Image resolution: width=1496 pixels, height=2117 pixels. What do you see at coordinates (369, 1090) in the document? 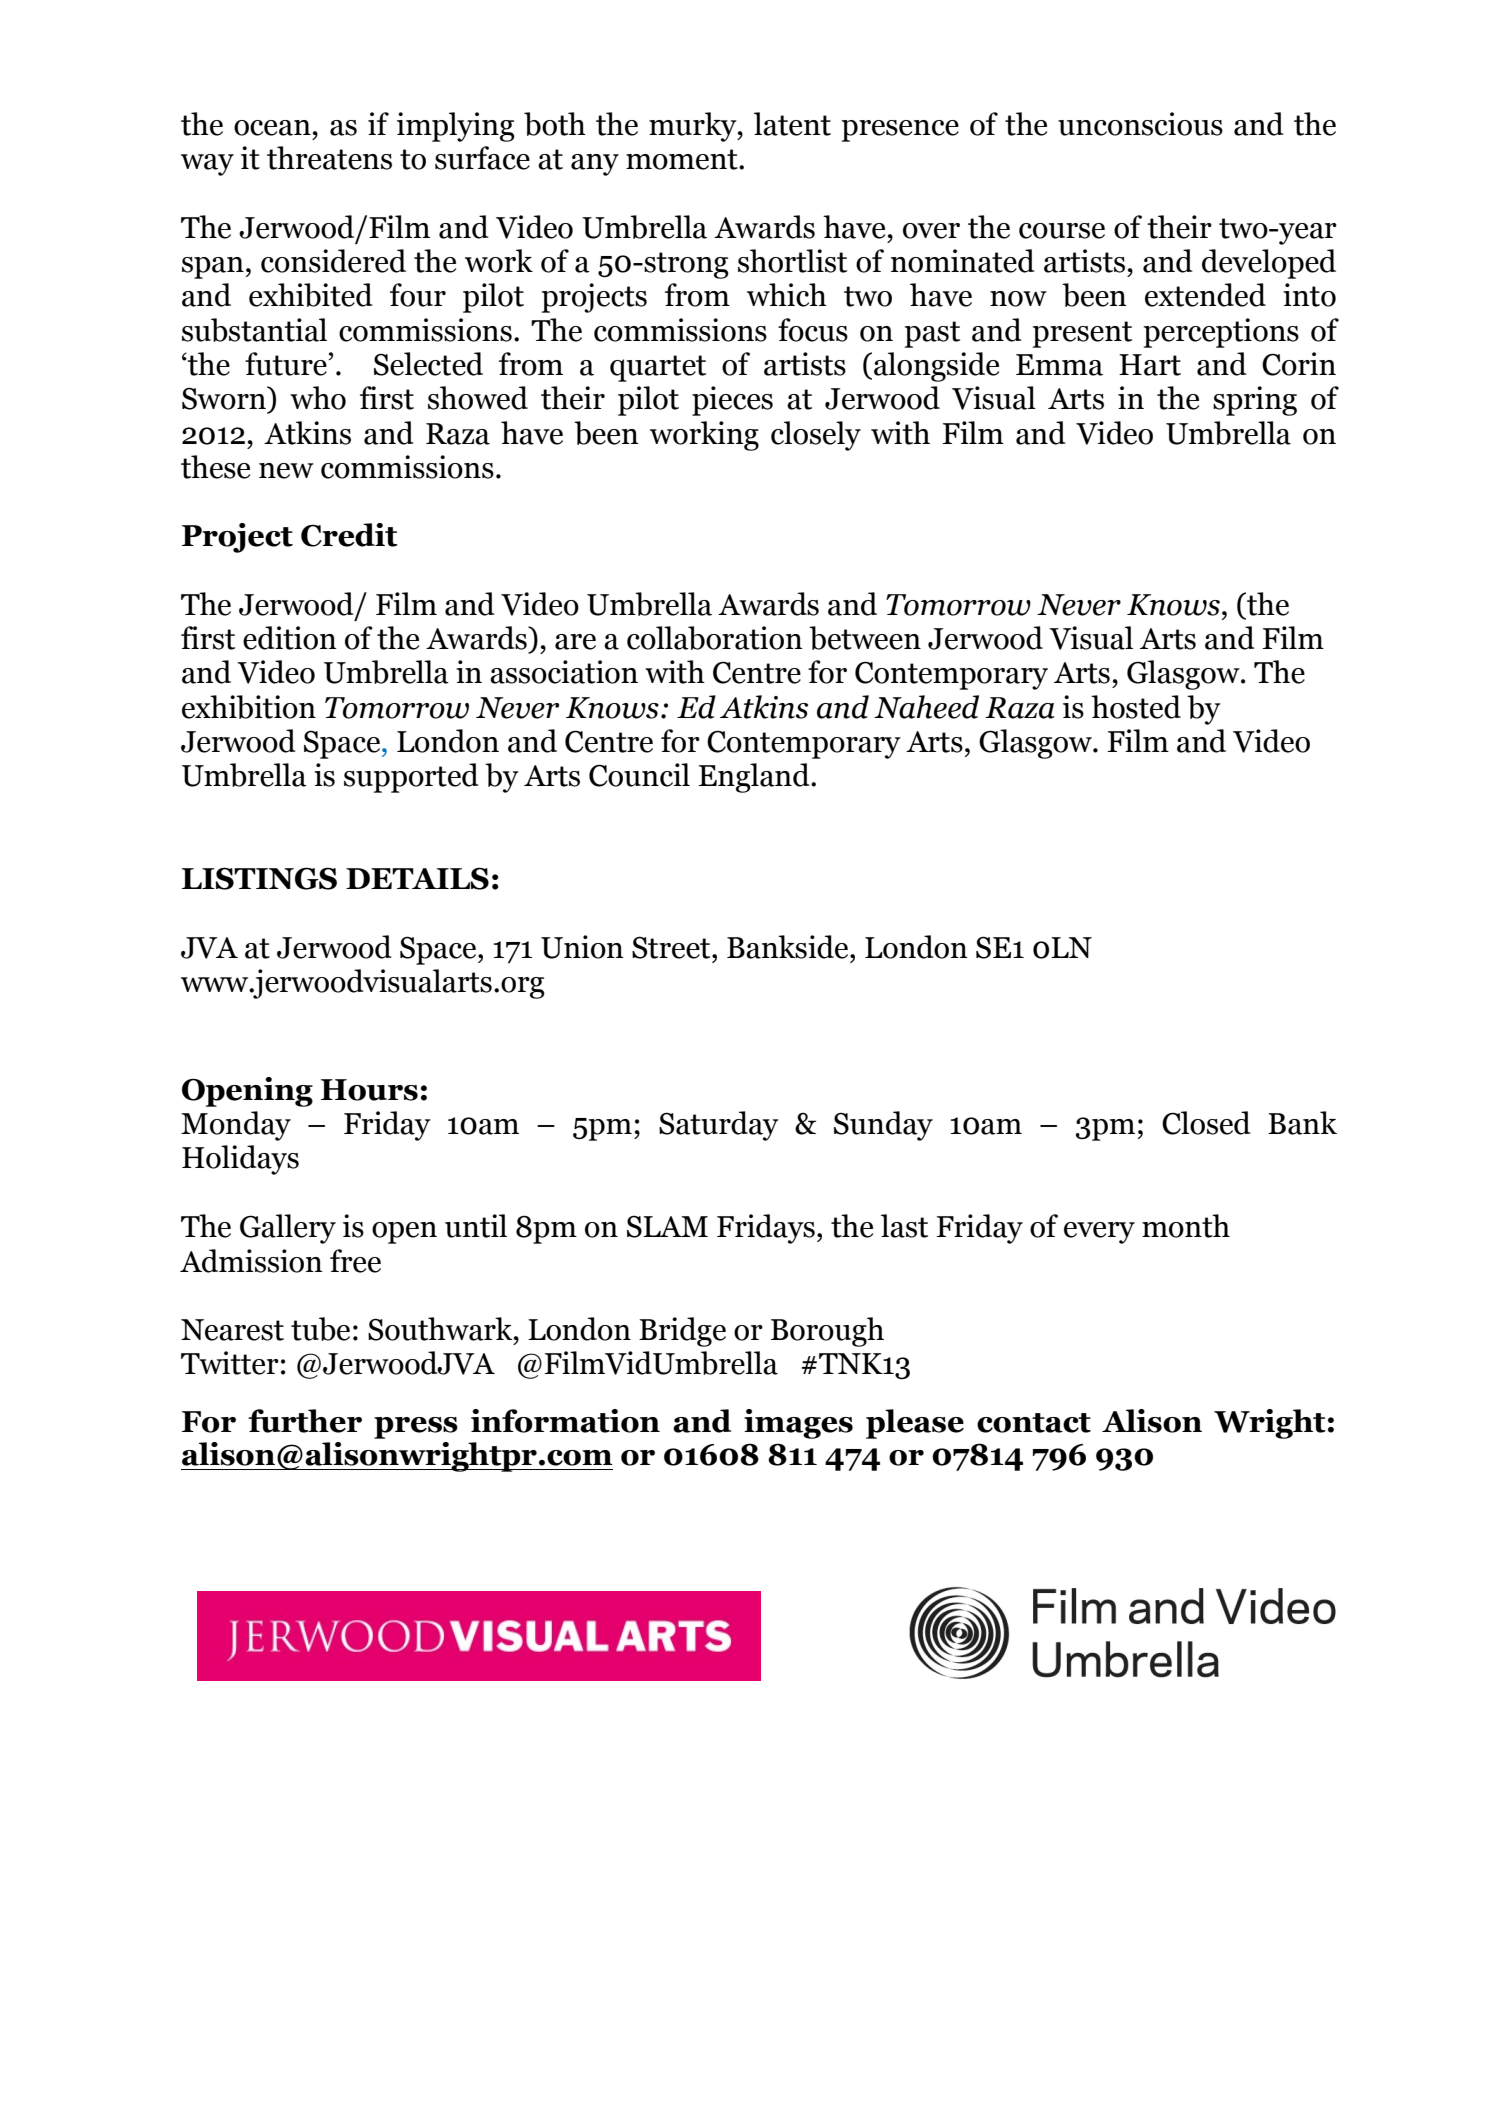
I see `Hours` at bounding box center [369, 1090].
